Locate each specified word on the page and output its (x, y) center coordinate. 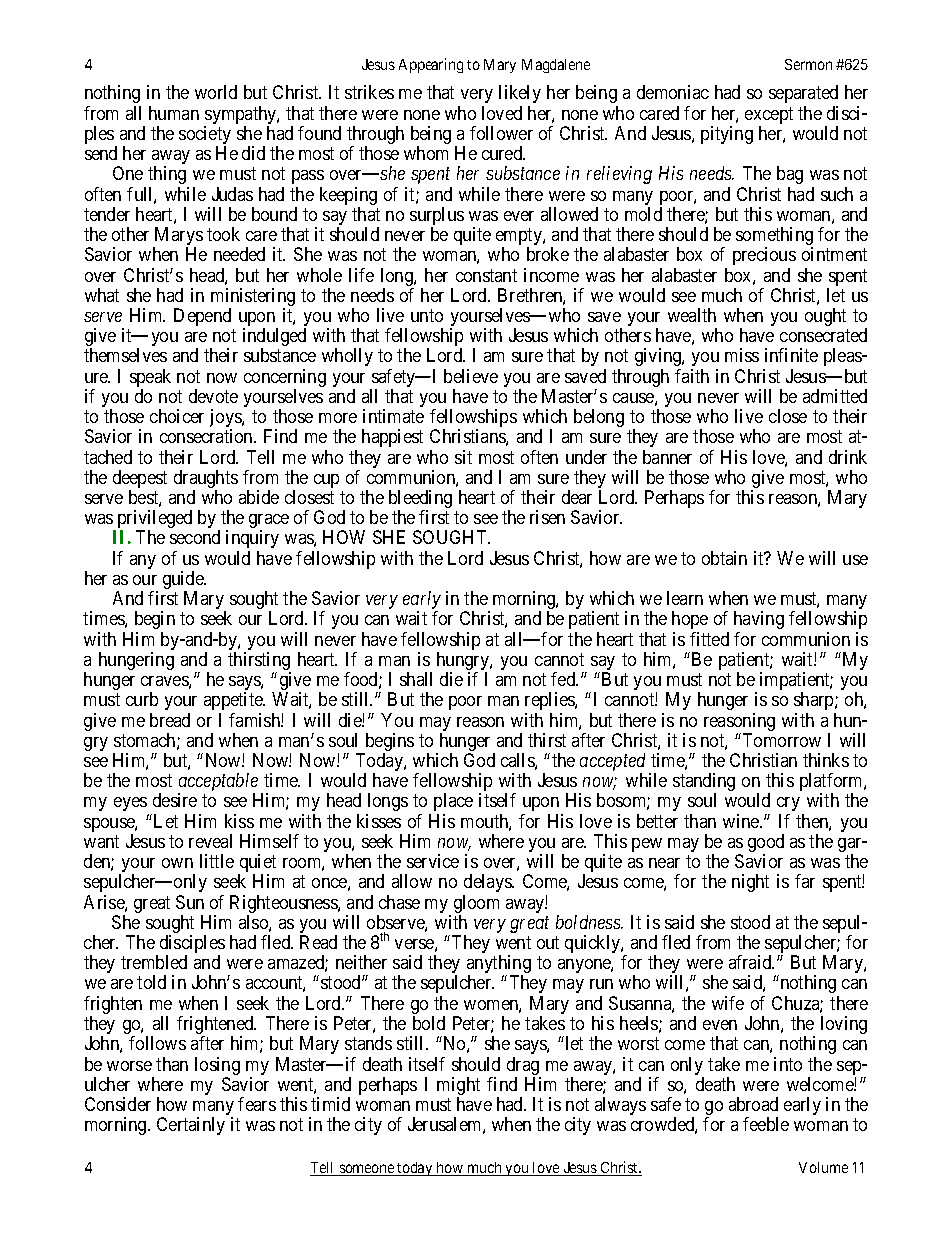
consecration (207, 436)
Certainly (191, 1126)
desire (175, 800)
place (453, 802)
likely (520, 94)
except (769, 117)
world (216, 92)
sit (463, 457)
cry (790, 806)
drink (848, 457)
